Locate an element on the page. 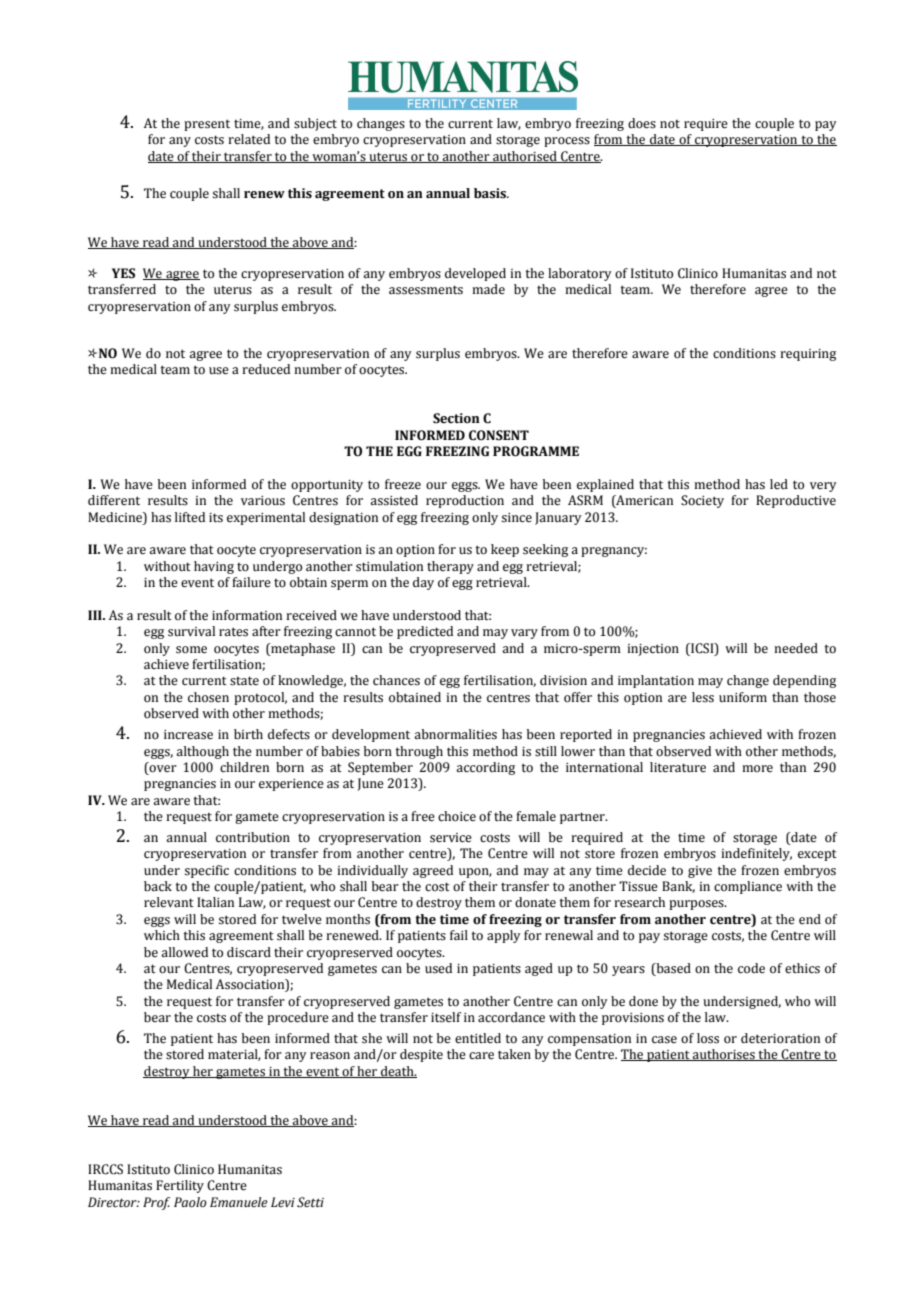 Image resolution: width=924 pixels, height=1308 pixels. some is located at coordinates (191, 650).
